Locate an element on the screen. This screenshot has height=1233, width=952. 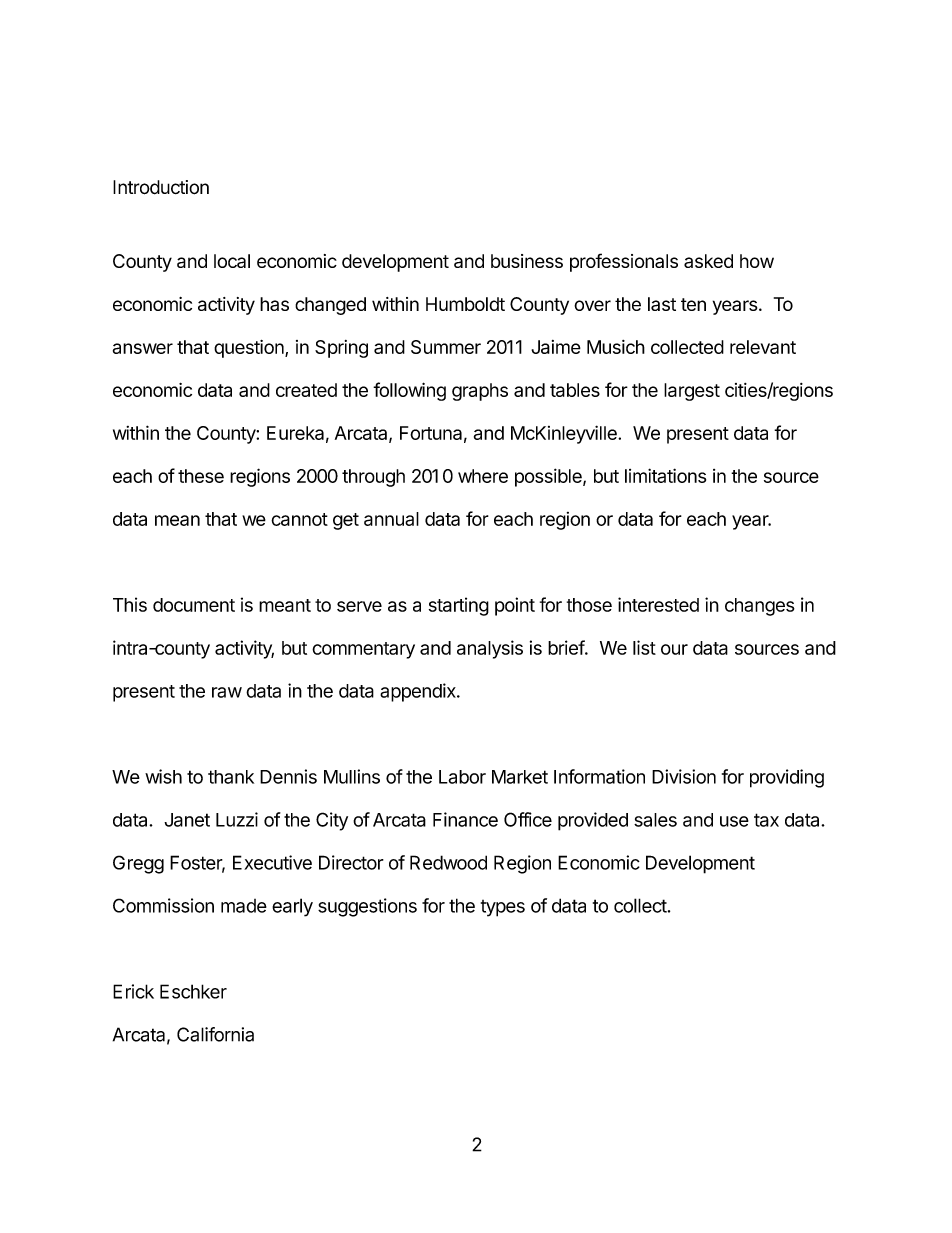
types is located at coordinates (503, 908).
